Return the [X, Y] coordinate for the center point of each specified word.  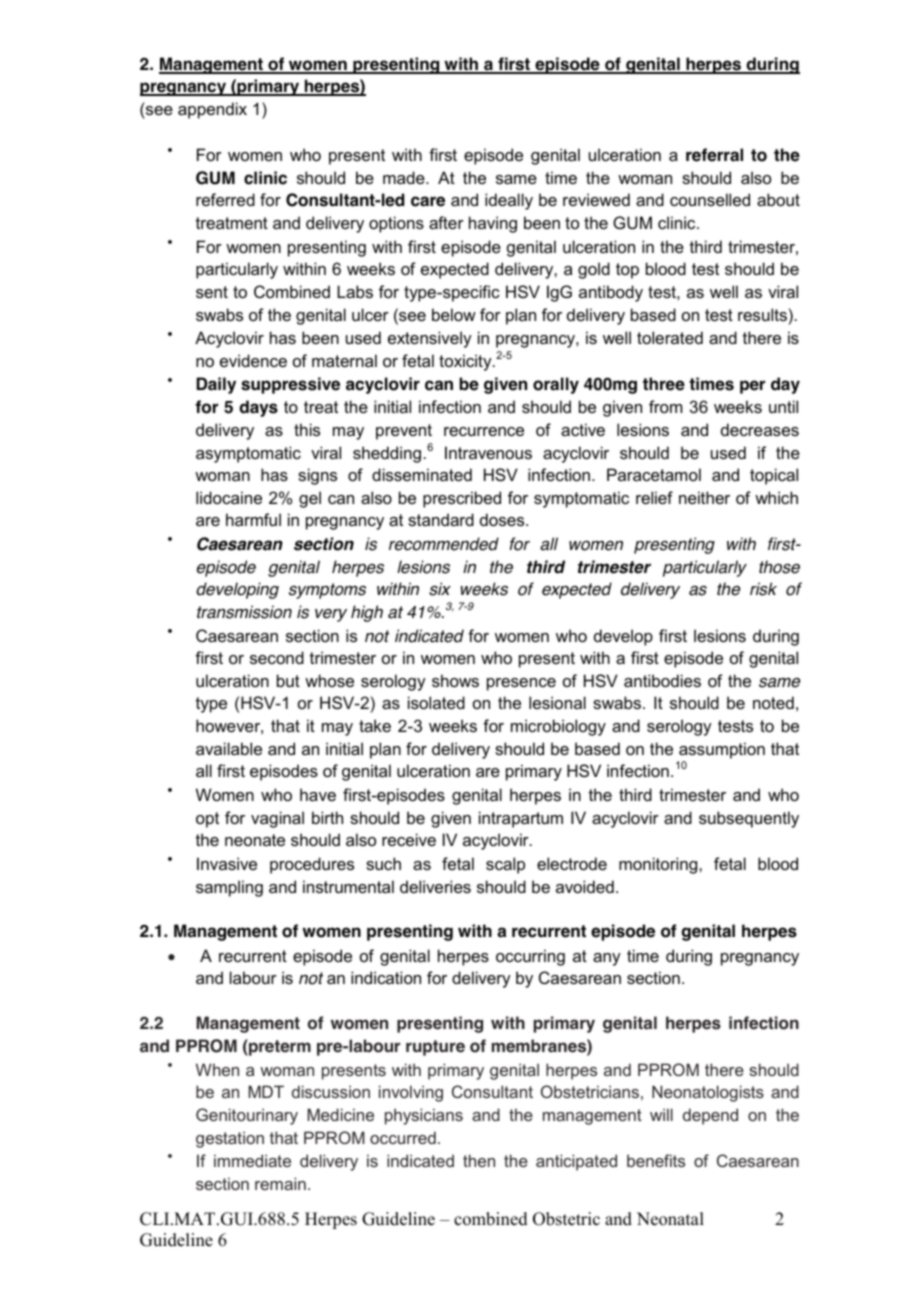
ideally [509, 201]
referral [714, 155]
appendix [212, 110]
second [277, 657]
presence [521, 684]
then [479, 1160]
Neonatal [670, 1219]
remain [280, 1183]
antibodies [662, 680]
